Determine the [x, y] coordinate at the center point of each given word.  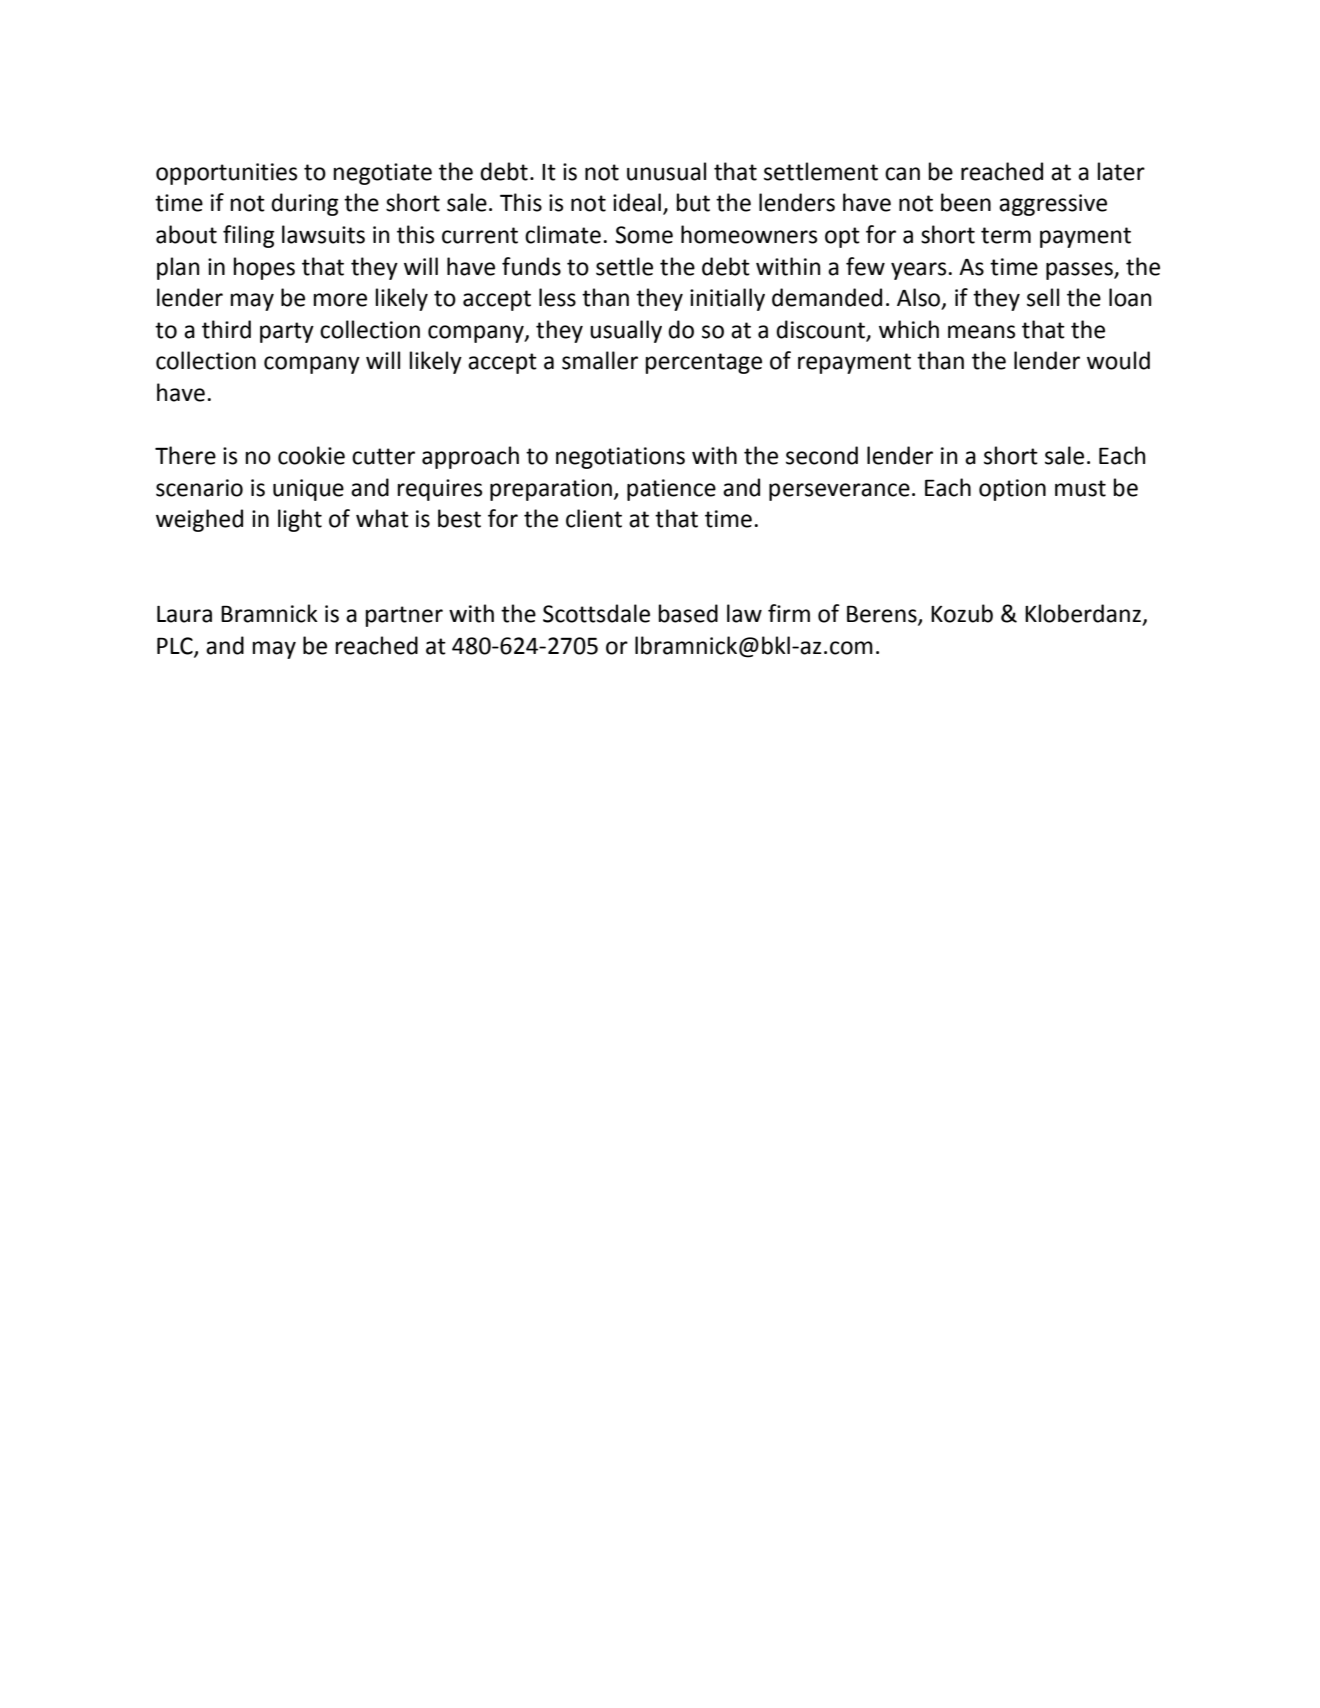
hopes [264, 268]
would [1118, 360]
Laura [184, 614]
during [304, 204]
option [1012, 490]
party [287, 332]
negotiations [620, 458]
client [594, 518]
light [300, 520]
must [1080, 488]
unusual [666, 171]
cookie [311, 455]
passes [1080, 271]
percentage [704, 363]
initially [727, 299]
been [966, 202]
